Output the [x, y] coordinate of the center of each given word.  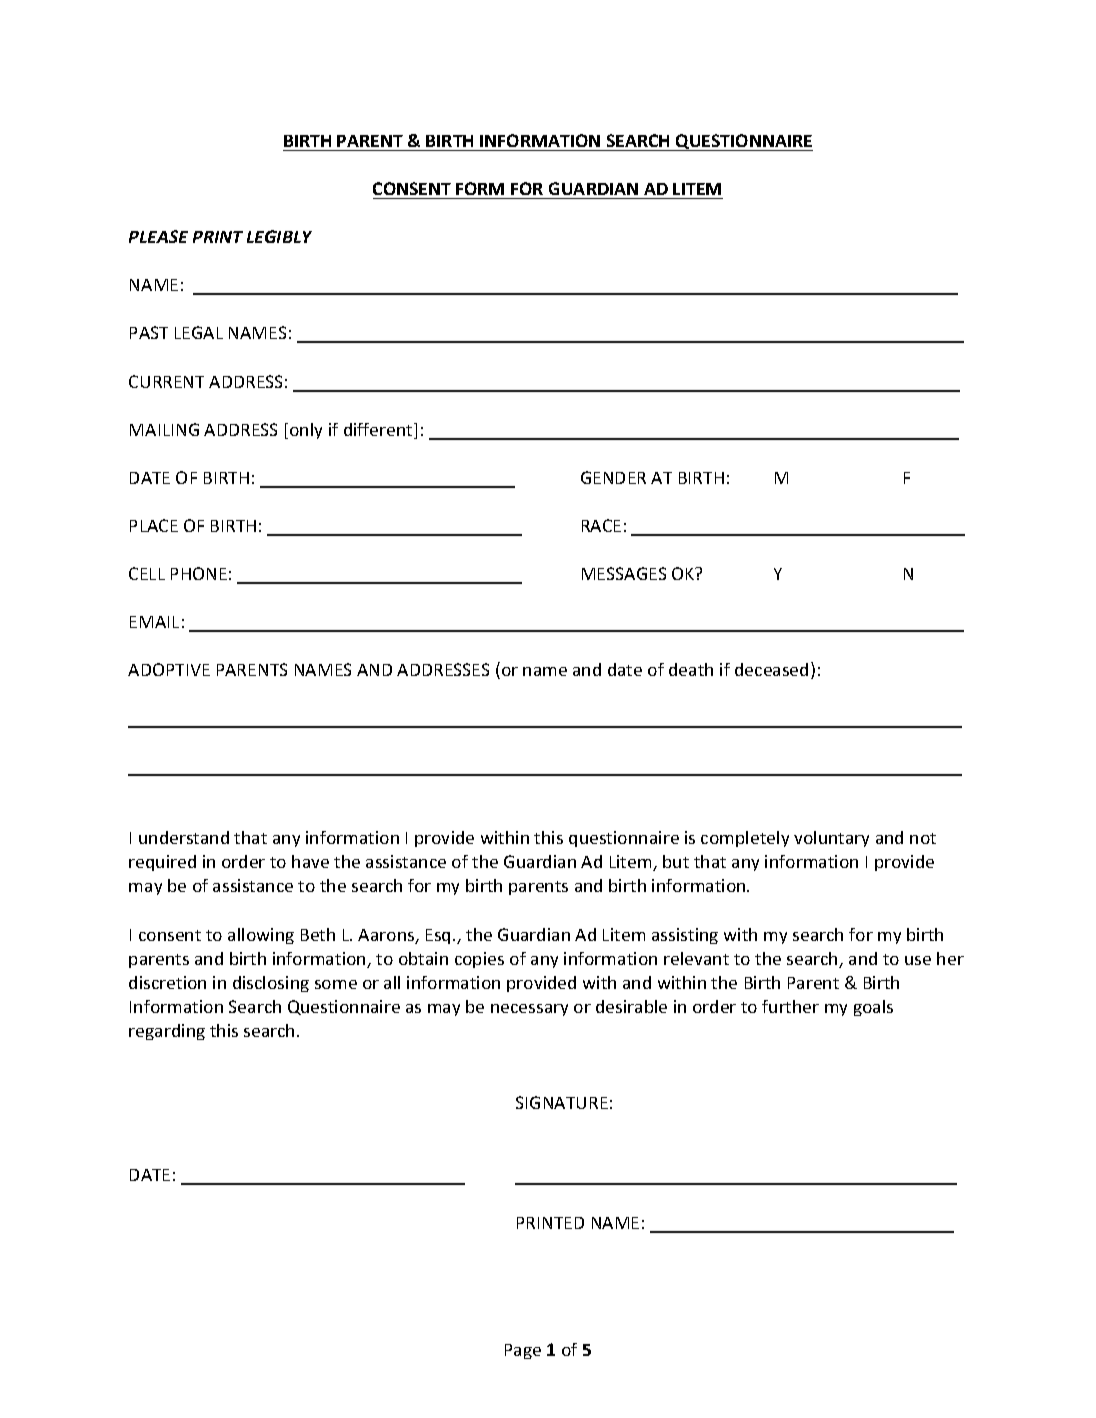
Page [523, 1351]
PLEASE [158, 236]
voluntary [831, 839]
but [676, 861]
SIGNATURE [562, 1102]
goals [873, 1008]
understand [184, 837]
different [379, 431]
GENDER [613, 477]
